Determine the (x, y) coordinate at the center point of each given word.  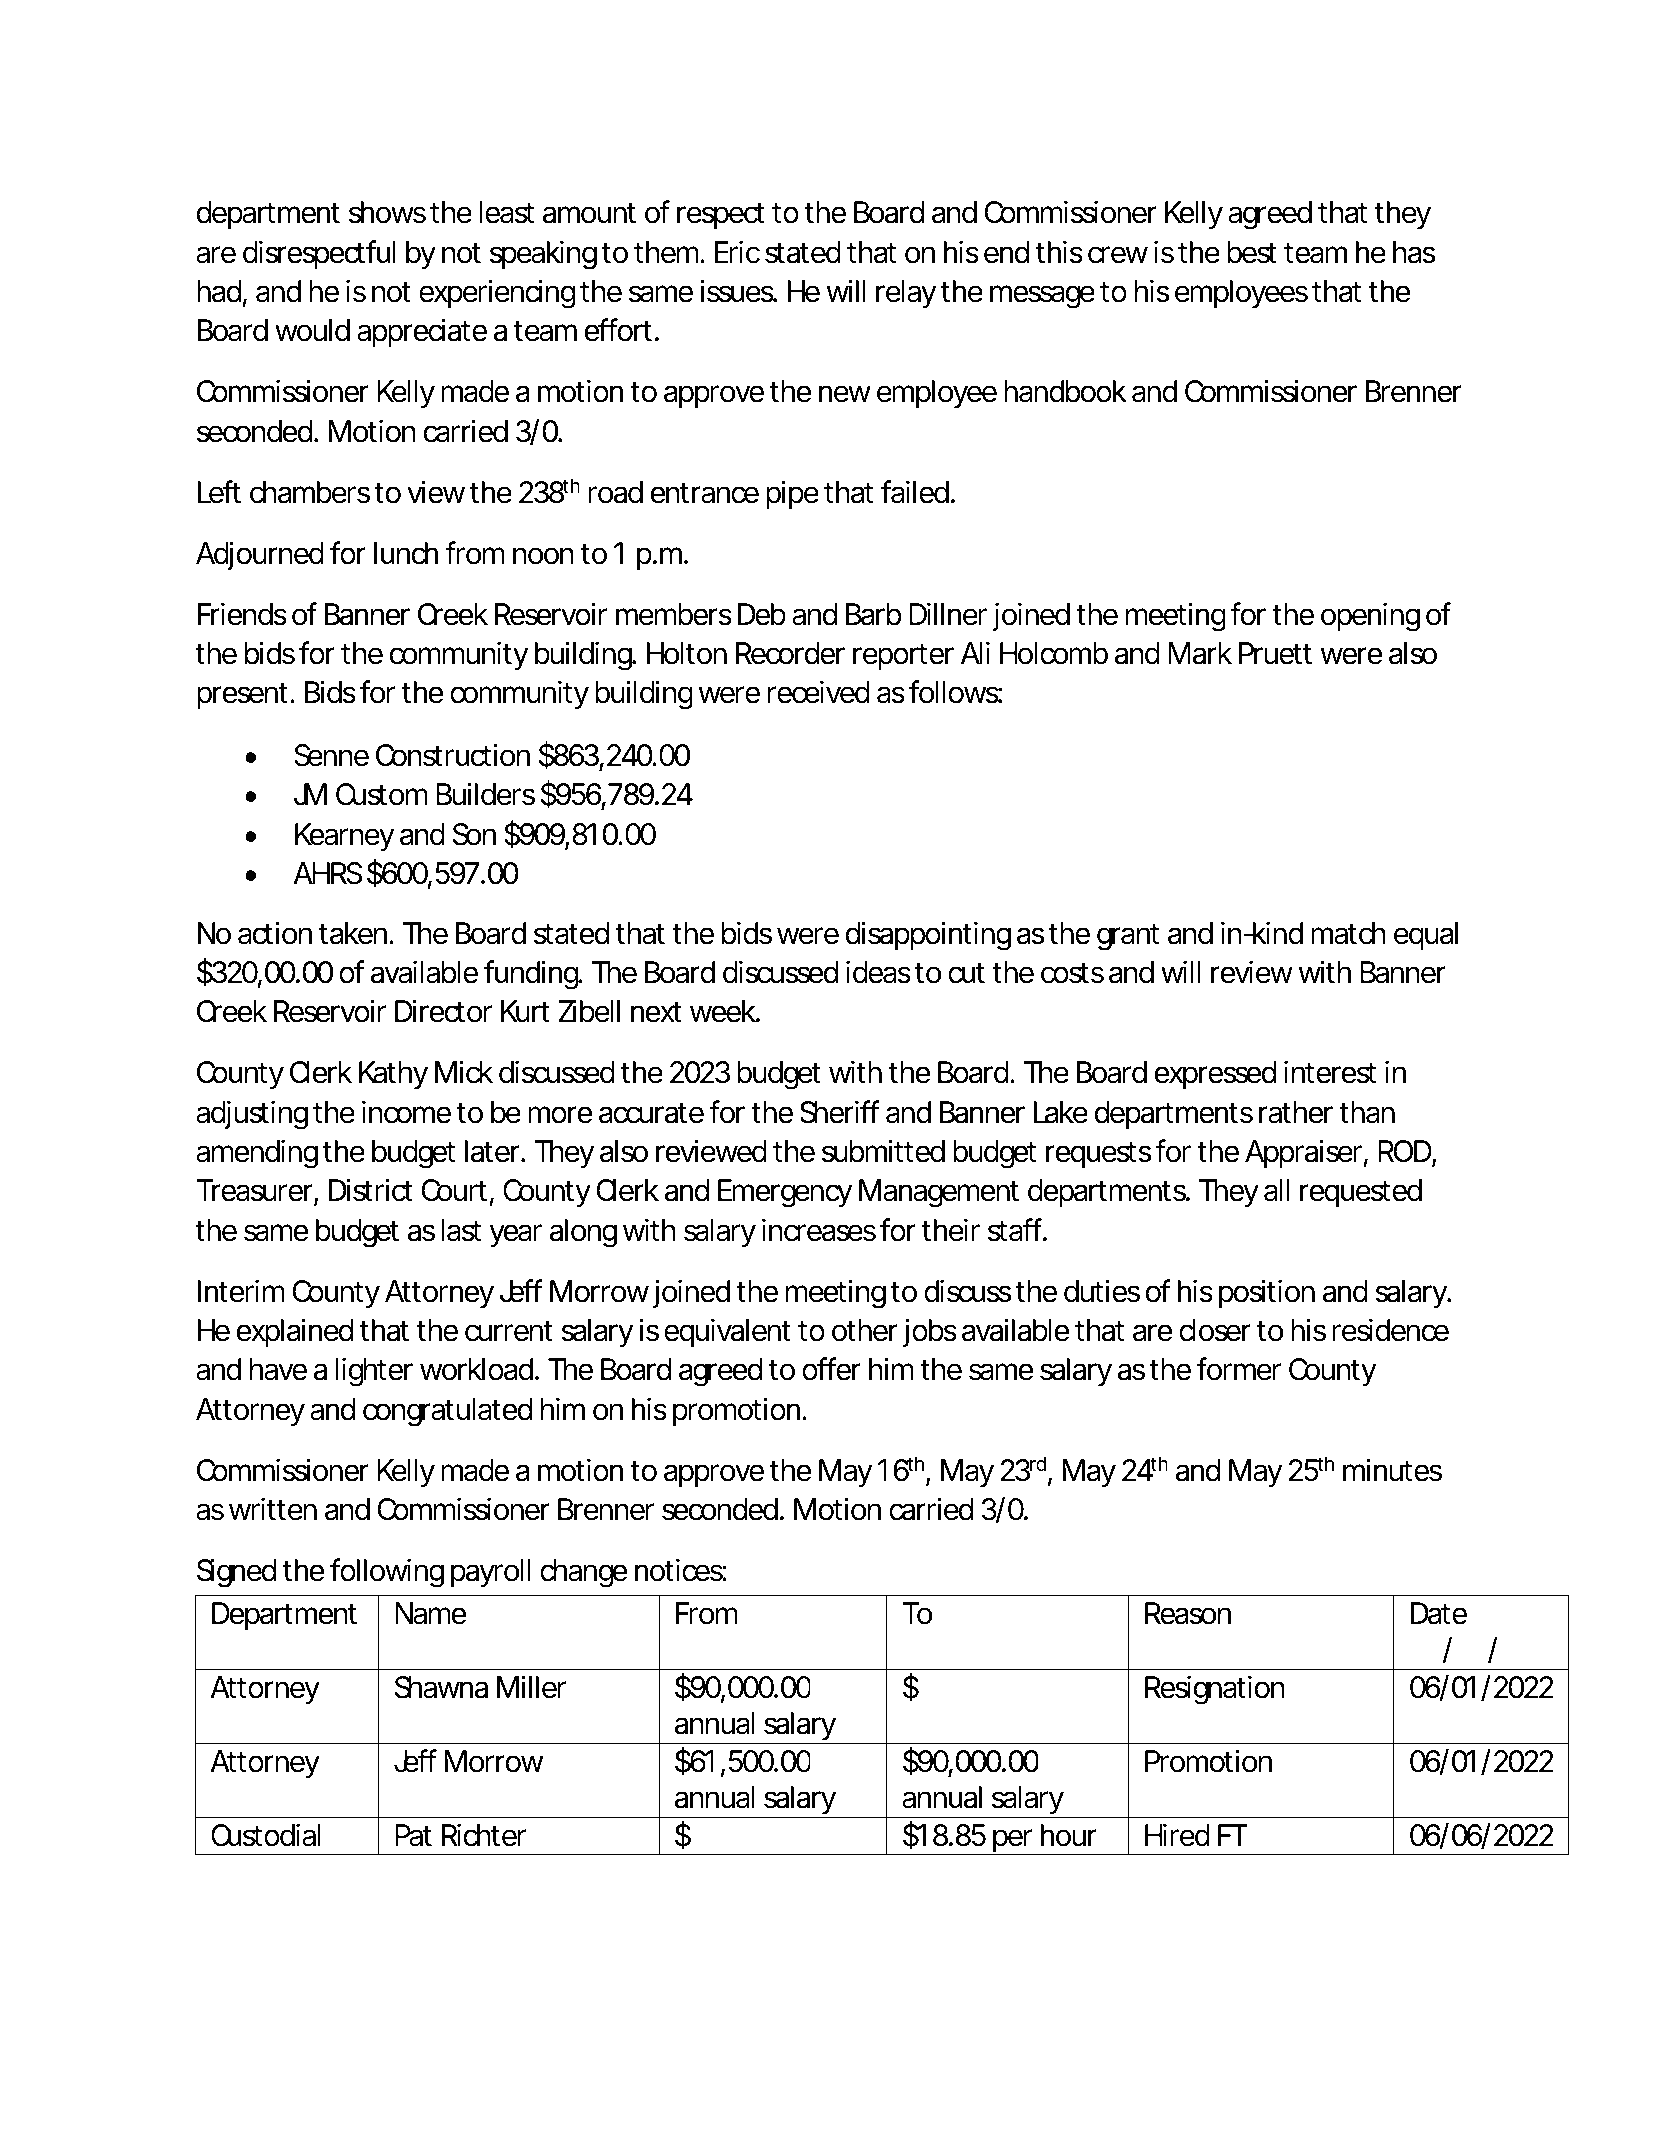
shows (387, 212)
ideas (878, 972)
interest (1330, 1072)
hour (1069, 1835)
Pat (413, 1835)
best (1252, 252)
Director (443, 1011)
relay (906, 294)
